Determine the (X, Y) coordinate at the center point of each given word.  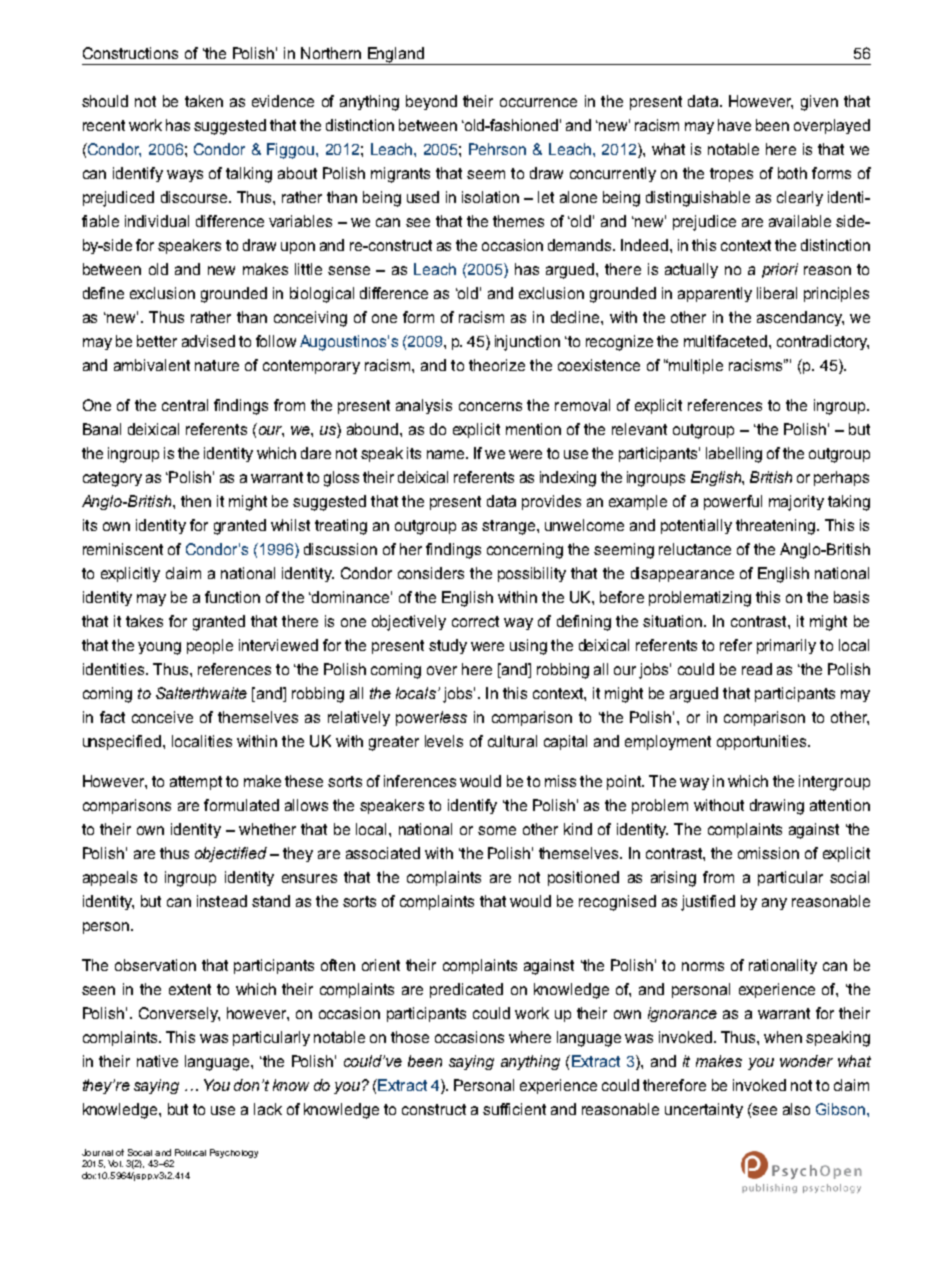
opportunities (763, 742)
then (196, 501)
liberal (777, 293)
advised (208, 341)
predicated (466, 990)
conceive (162, 717)
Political (190, 1152)
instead (222, 901)
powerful (733, 502)
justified (708, 903)
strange (510, 527)
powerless (431, 718)
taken (204, 101)
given (819, 103)
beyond (431, 102)
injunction (527, 343)
